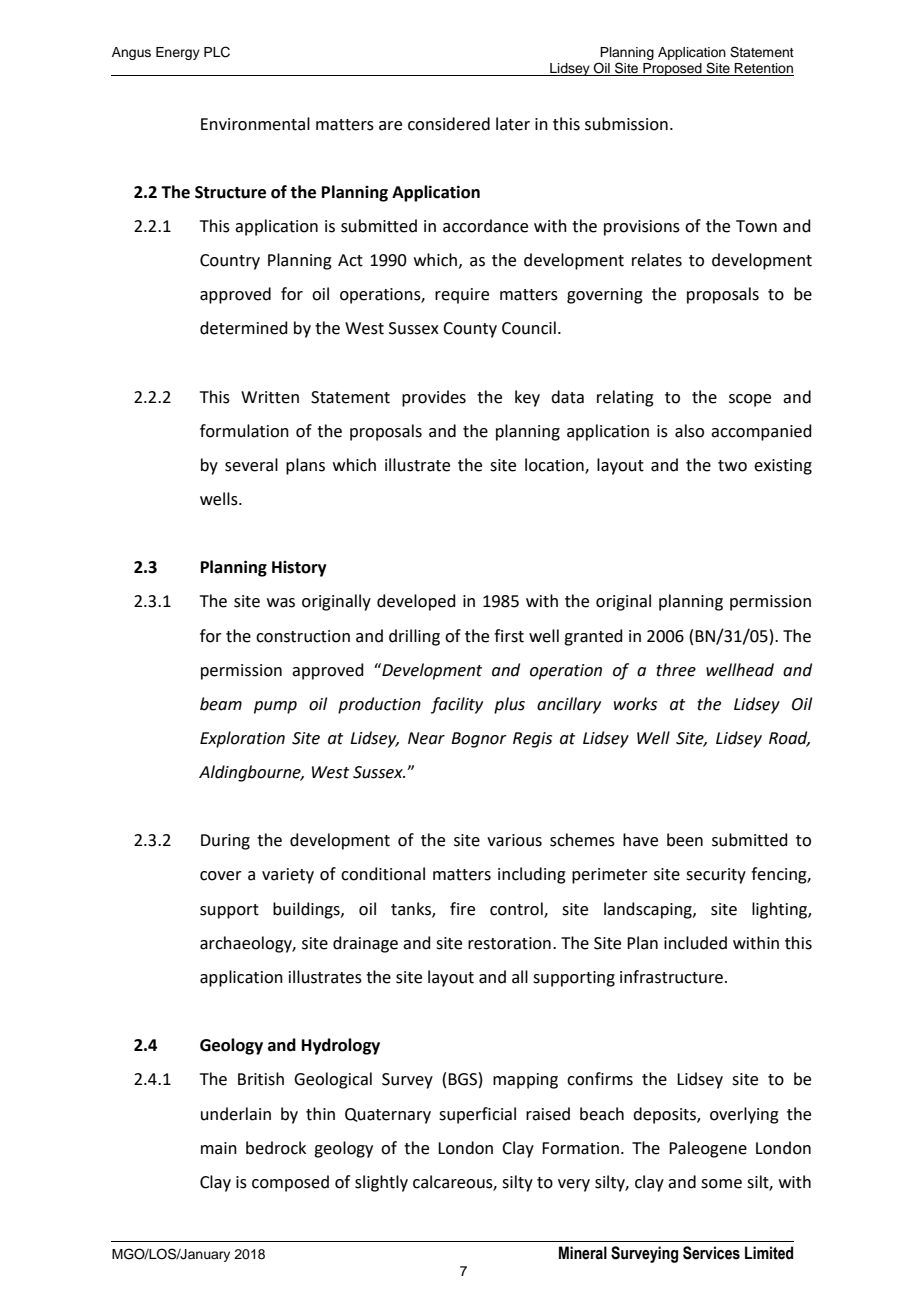 This document has width=924, height=1308. What do you see at coordinates (261, 1079) in the document?
I see `British` at bounding box center [261, 1079].
